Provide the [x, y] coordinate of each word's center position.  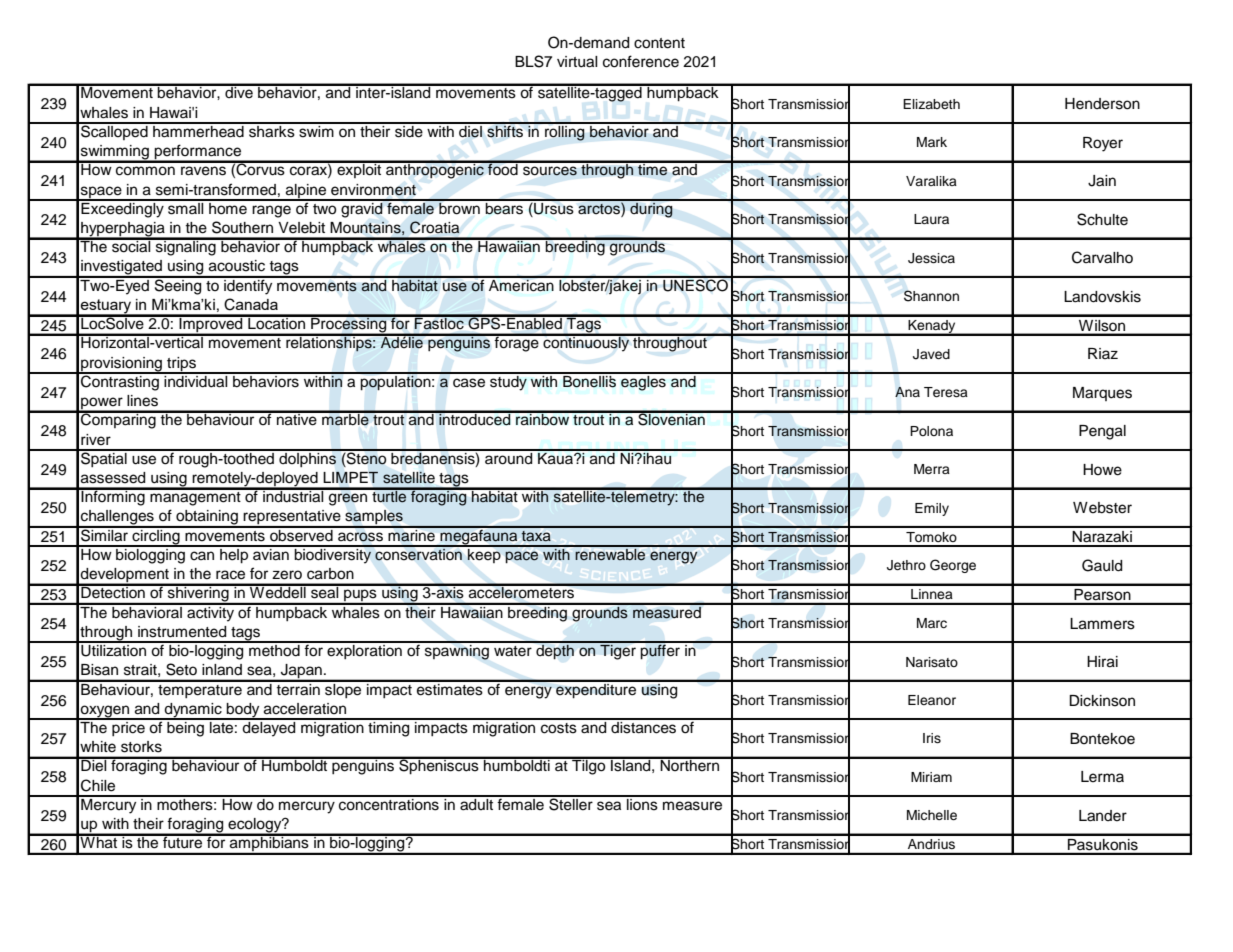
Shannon [931, 296]
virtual [577, 62]
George [953, 566]
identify [248, 286]
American [521, 284]
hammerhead [198, 130]
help [234, 555]
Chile [98, 785]
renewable [610, 553]
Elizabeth [931, 104]
